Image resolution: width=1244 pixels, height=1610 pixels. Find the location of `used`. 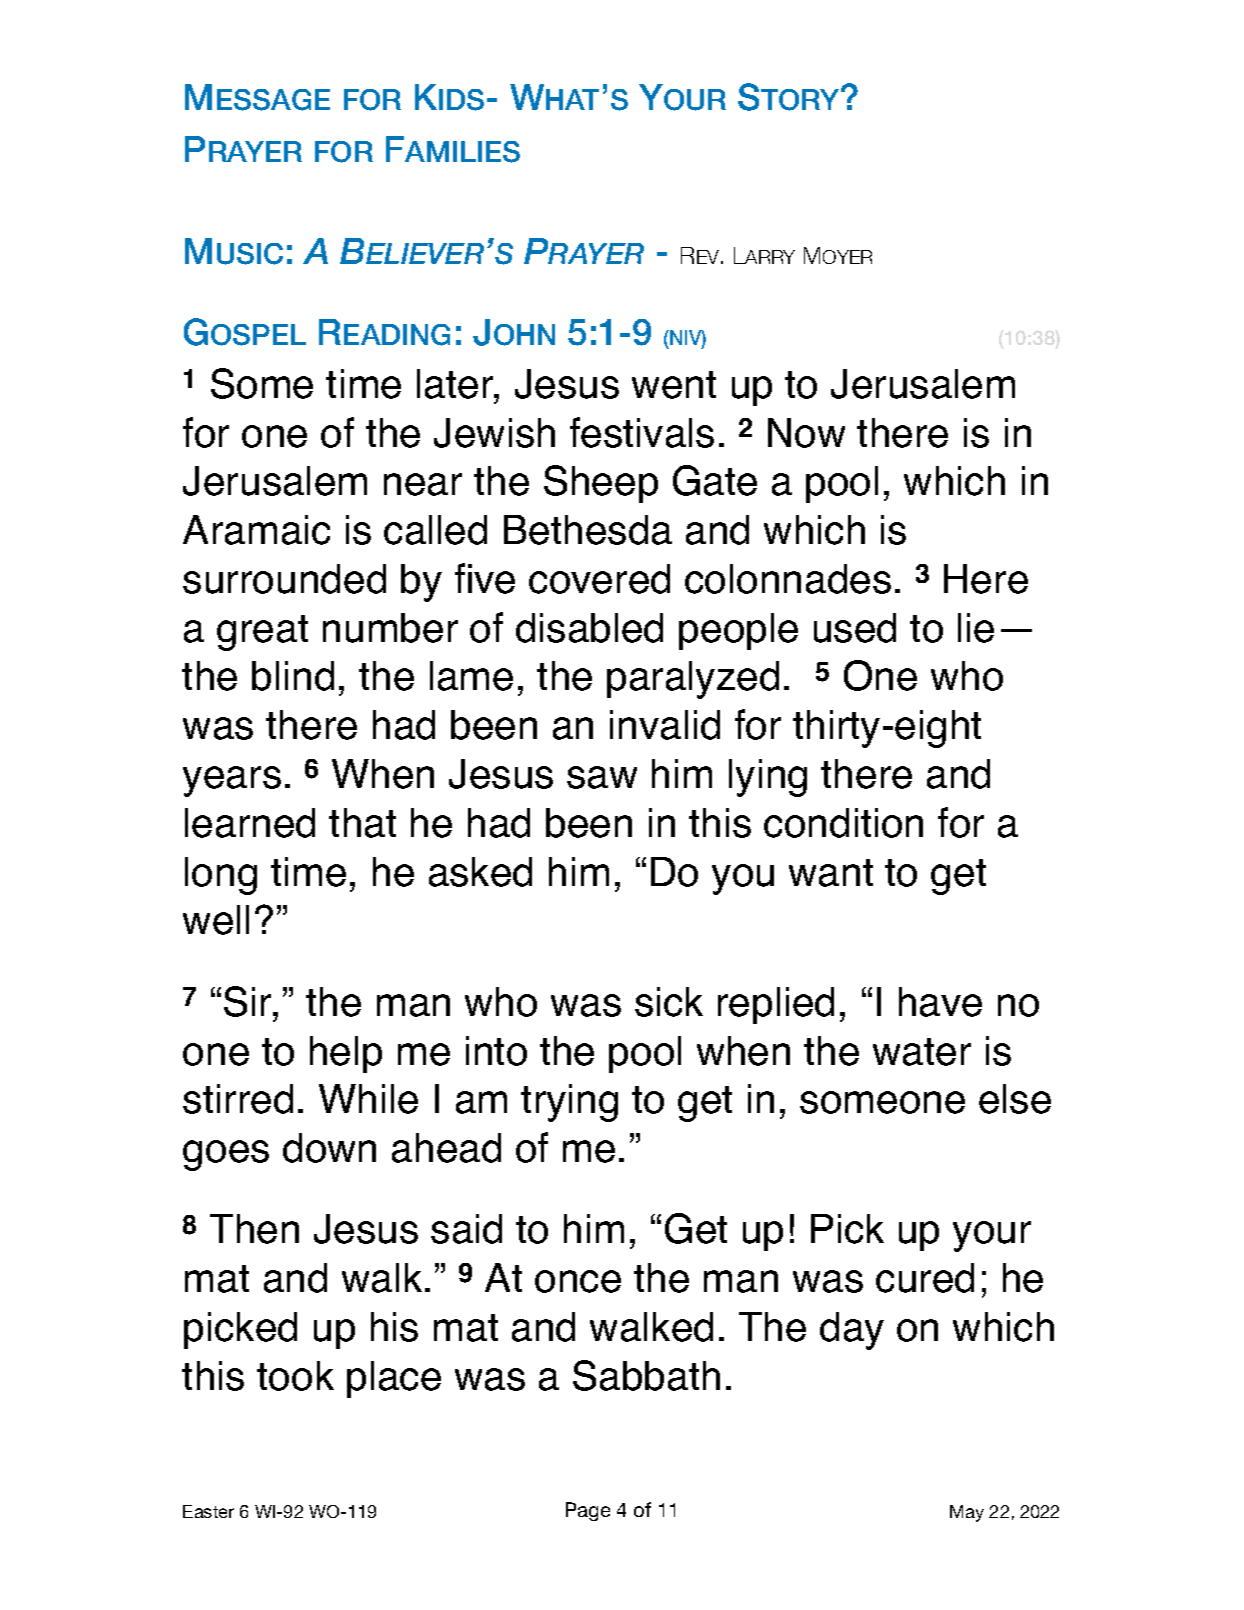

used is located at coordinates (855, 628).
